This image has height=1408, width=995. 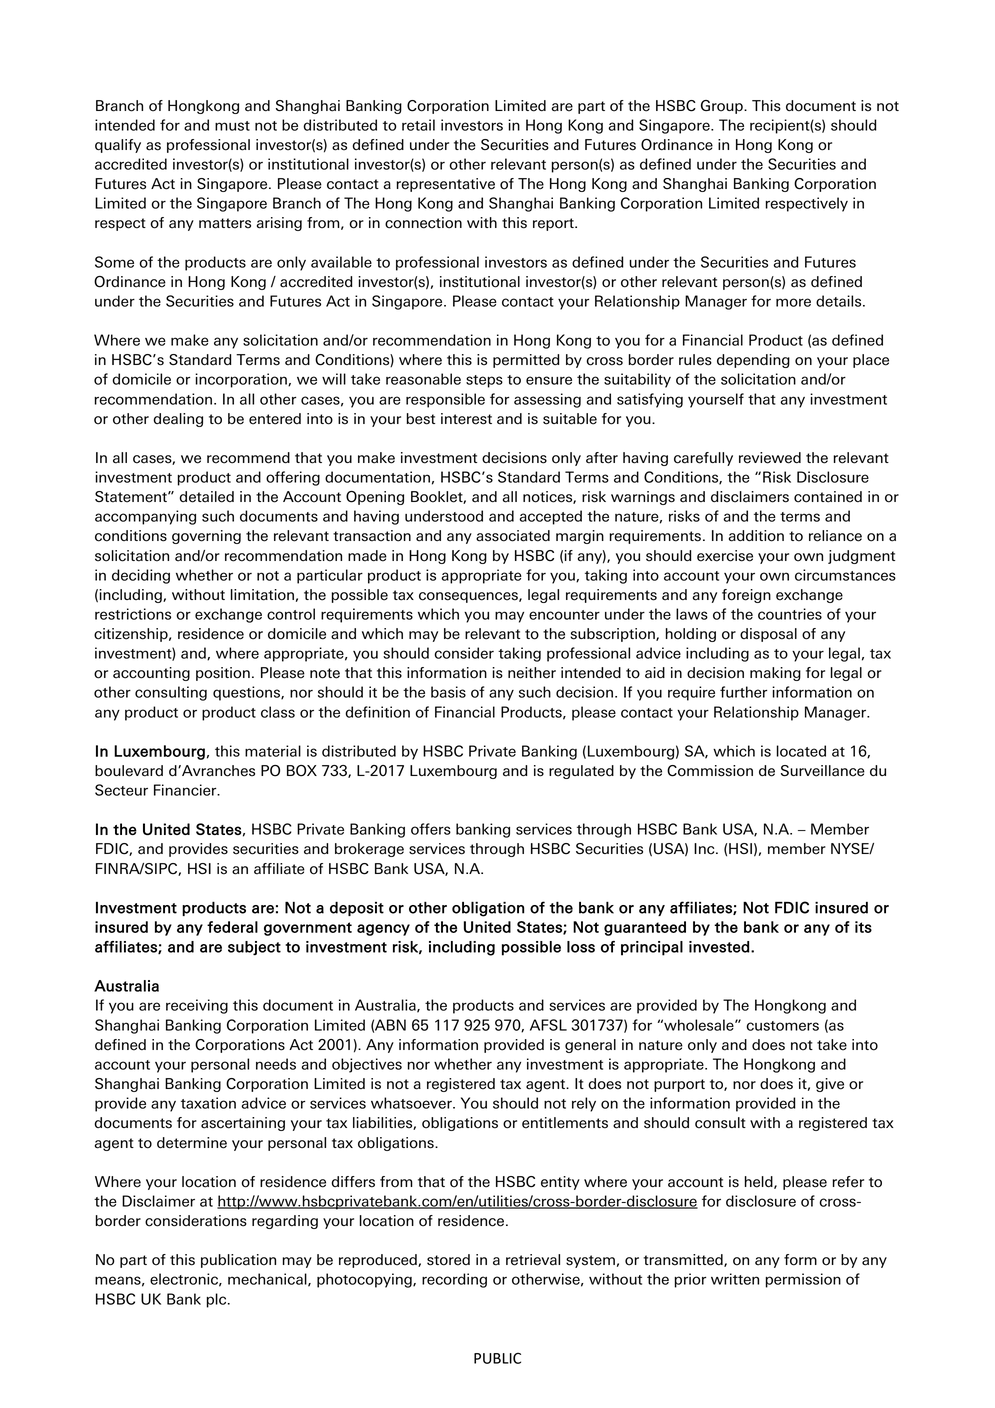 I want to click on detailed, so click(x=206, y=497).
